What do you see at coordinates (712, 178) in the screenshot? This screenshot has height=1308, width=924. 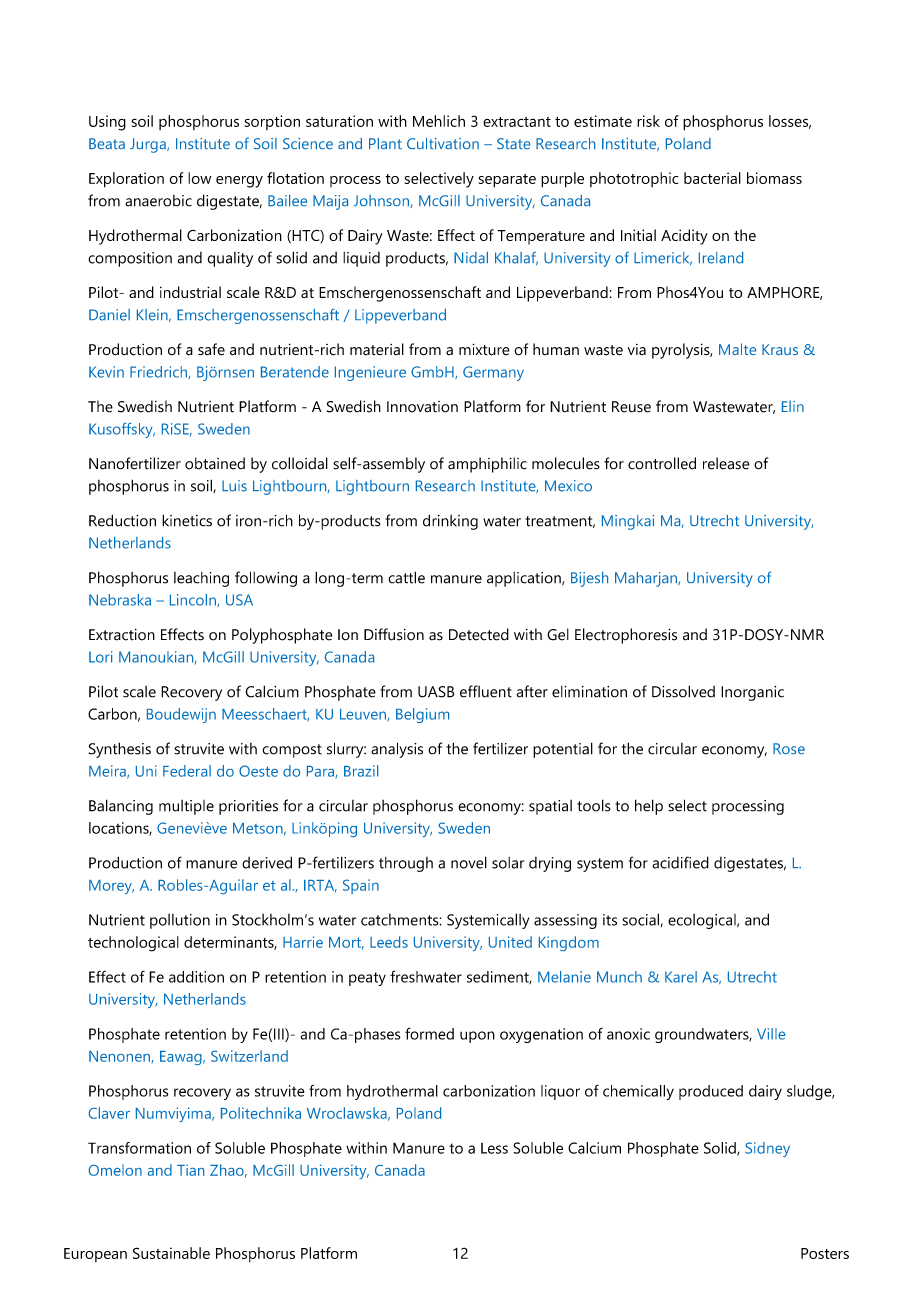 I see `bacterial` at bounding box center [712, 178].
